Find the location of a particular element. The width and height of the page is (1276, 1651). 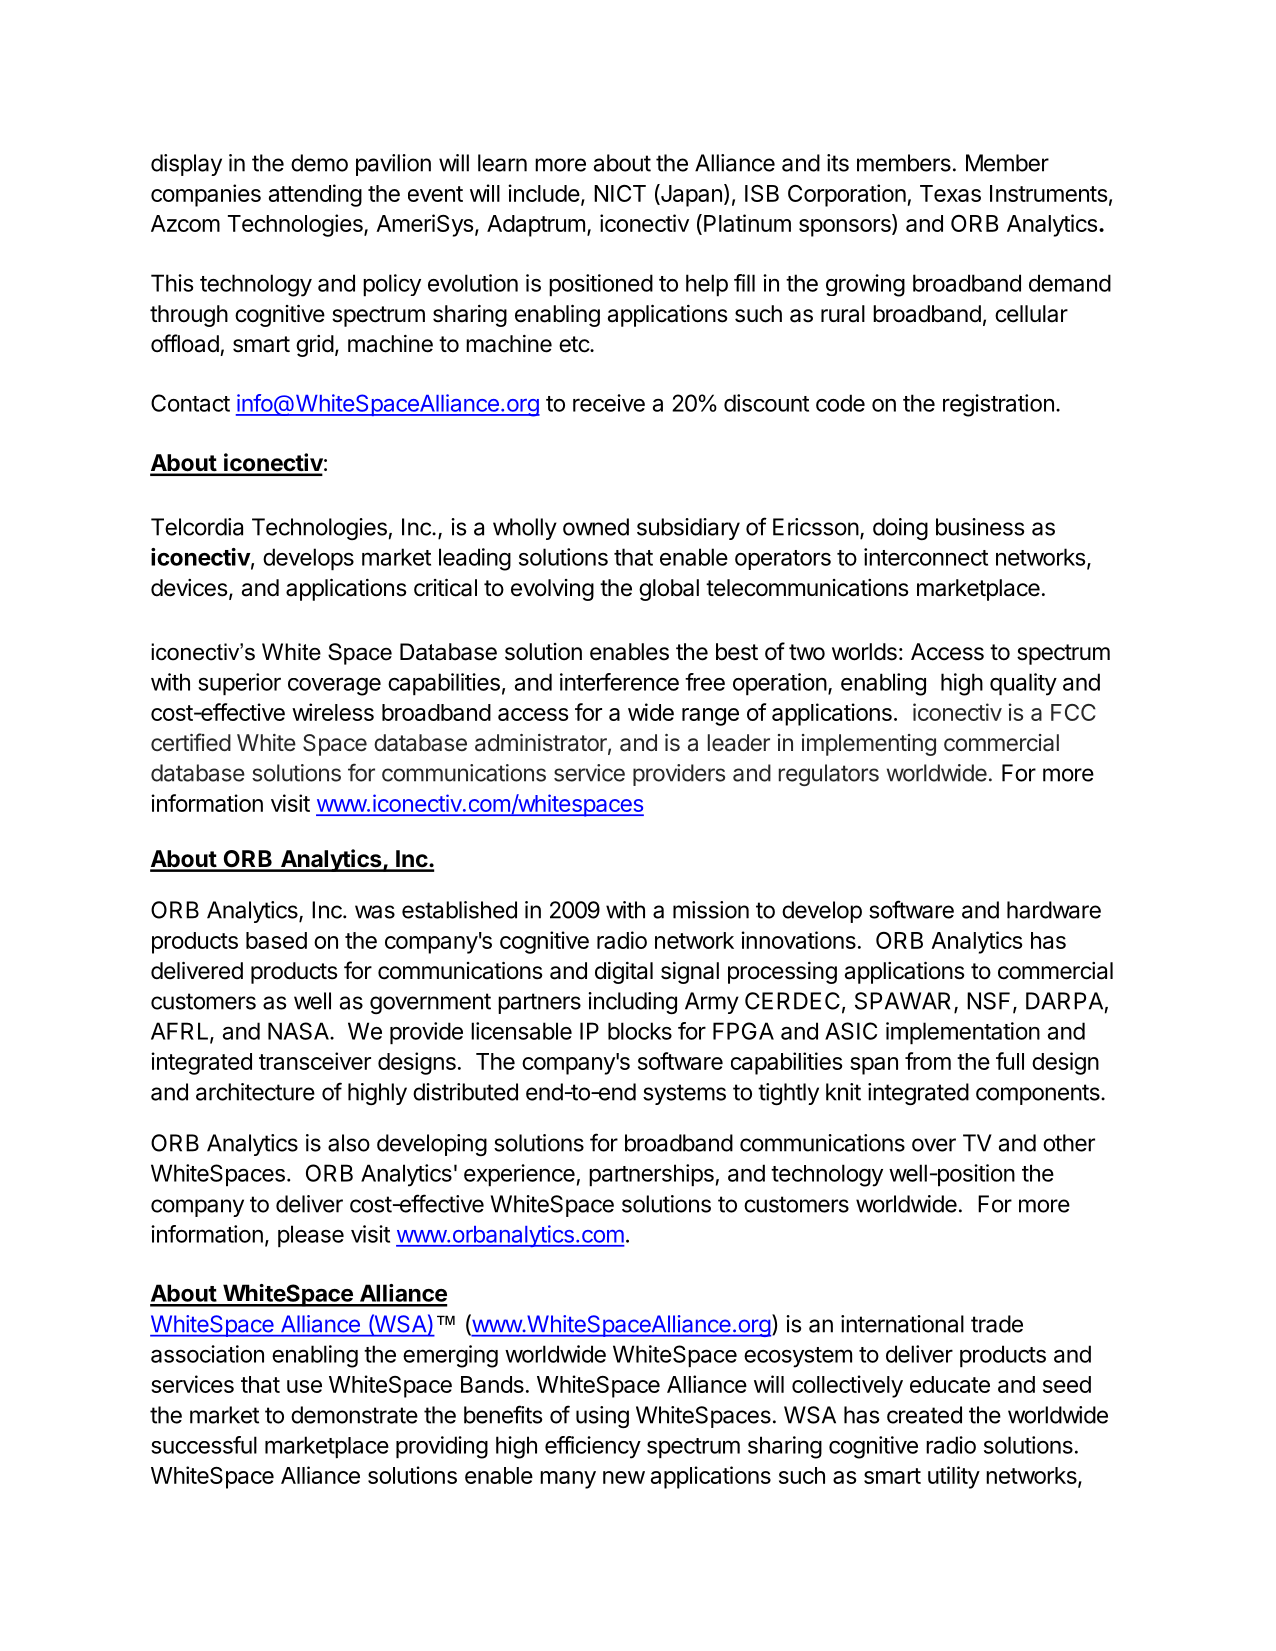

include is located at coordinates (544, 193).
